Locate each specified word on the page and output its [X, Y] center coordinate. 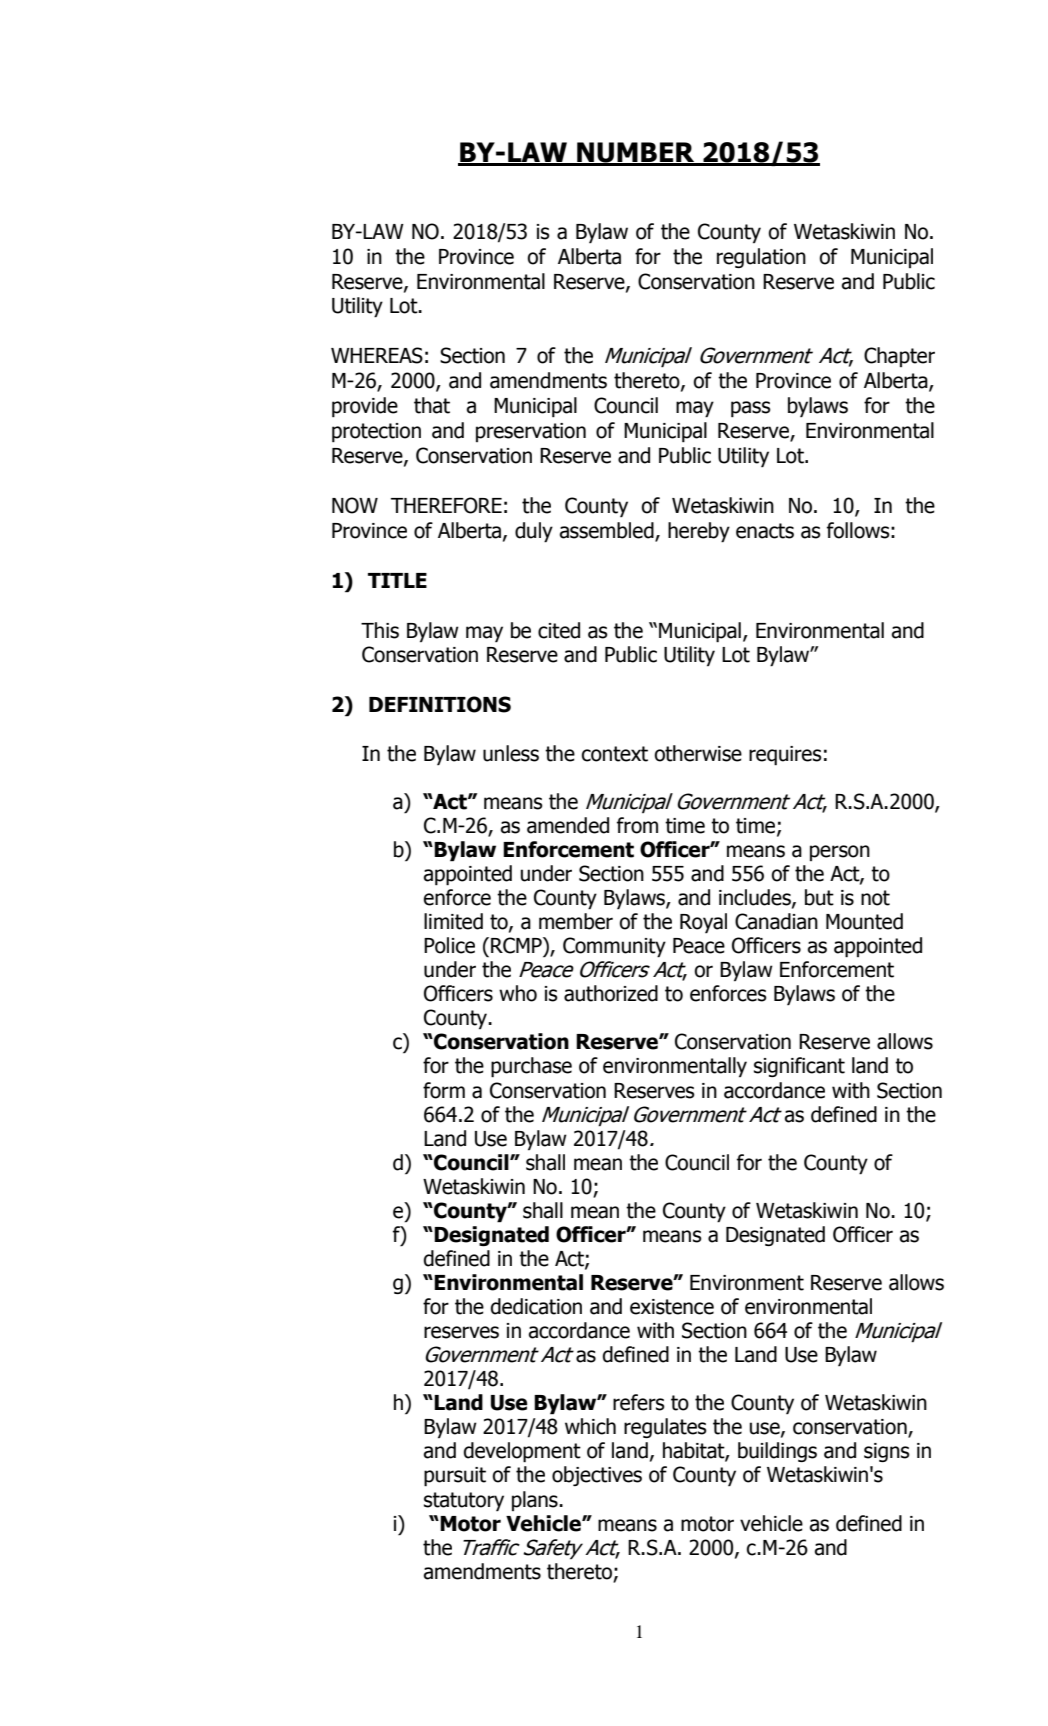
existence [672, 1307]
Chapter [899, 357]
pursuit [455, 1477]
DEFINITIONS [440, 704]
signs [887, 1452]
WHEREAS [377, 355]
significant [799, 1067]
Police [449, 945]
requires [785, 755]
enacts [765, 531]
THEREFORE [446, 505]
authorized [611, 993]
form [444, 1090]
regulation [761, 258]
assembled [607, 531]
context [615, 754]
